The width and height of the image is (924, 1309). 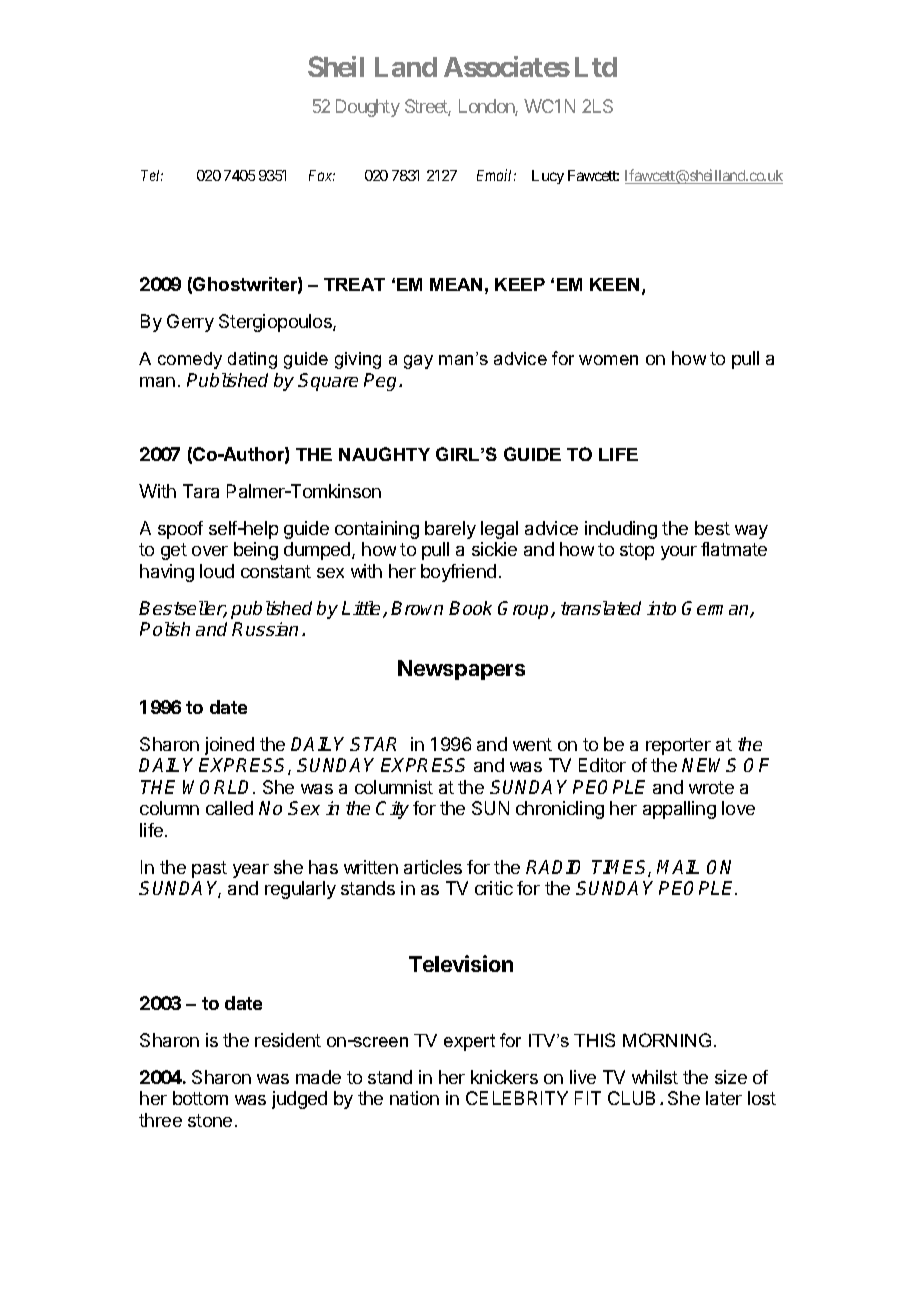 I want to click on NAUGHTY, so click(x=384, y=454).
